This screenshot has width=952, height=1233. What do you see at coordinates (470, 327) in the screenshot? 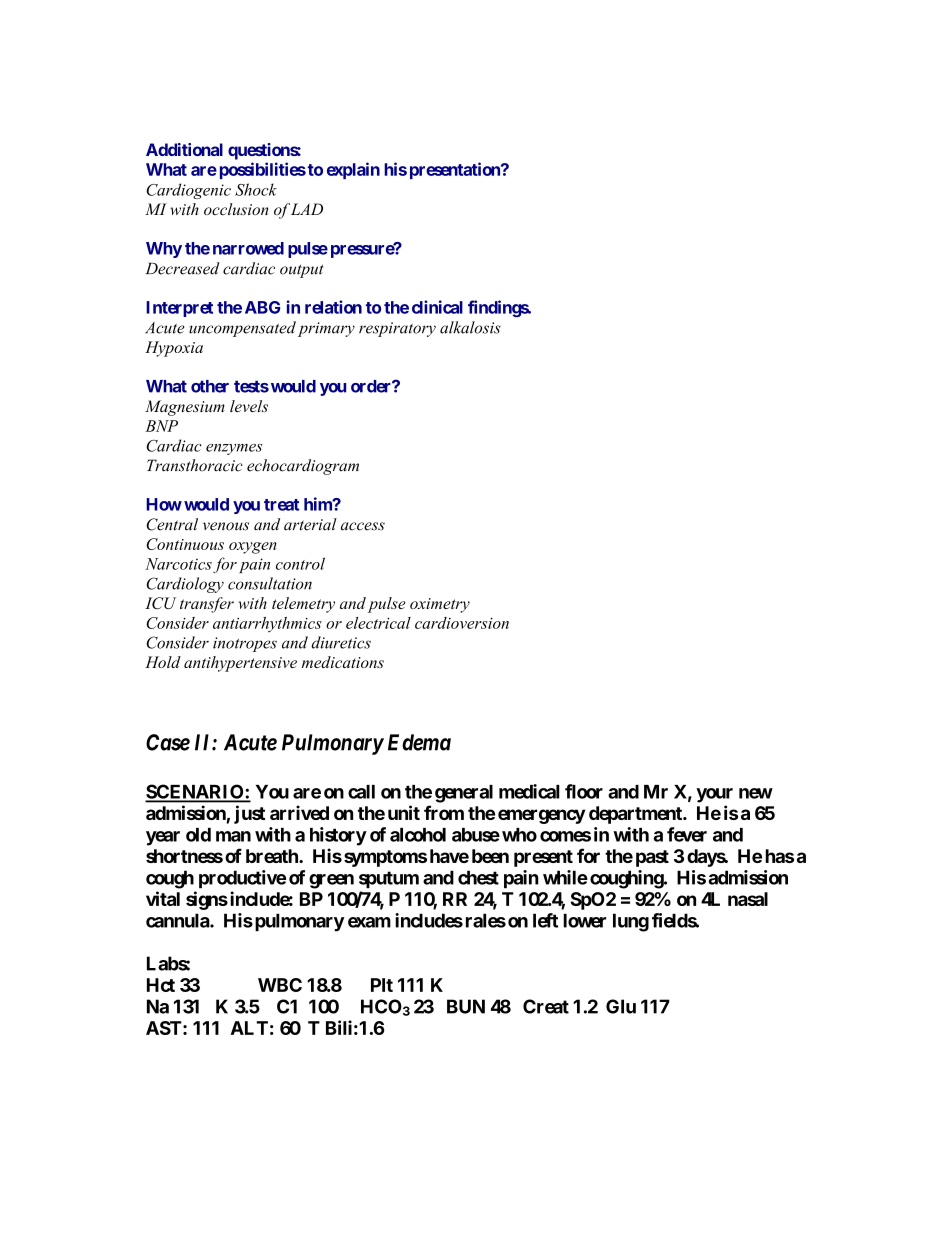
I see `alkalosis` at bounding box center [470, 327].
